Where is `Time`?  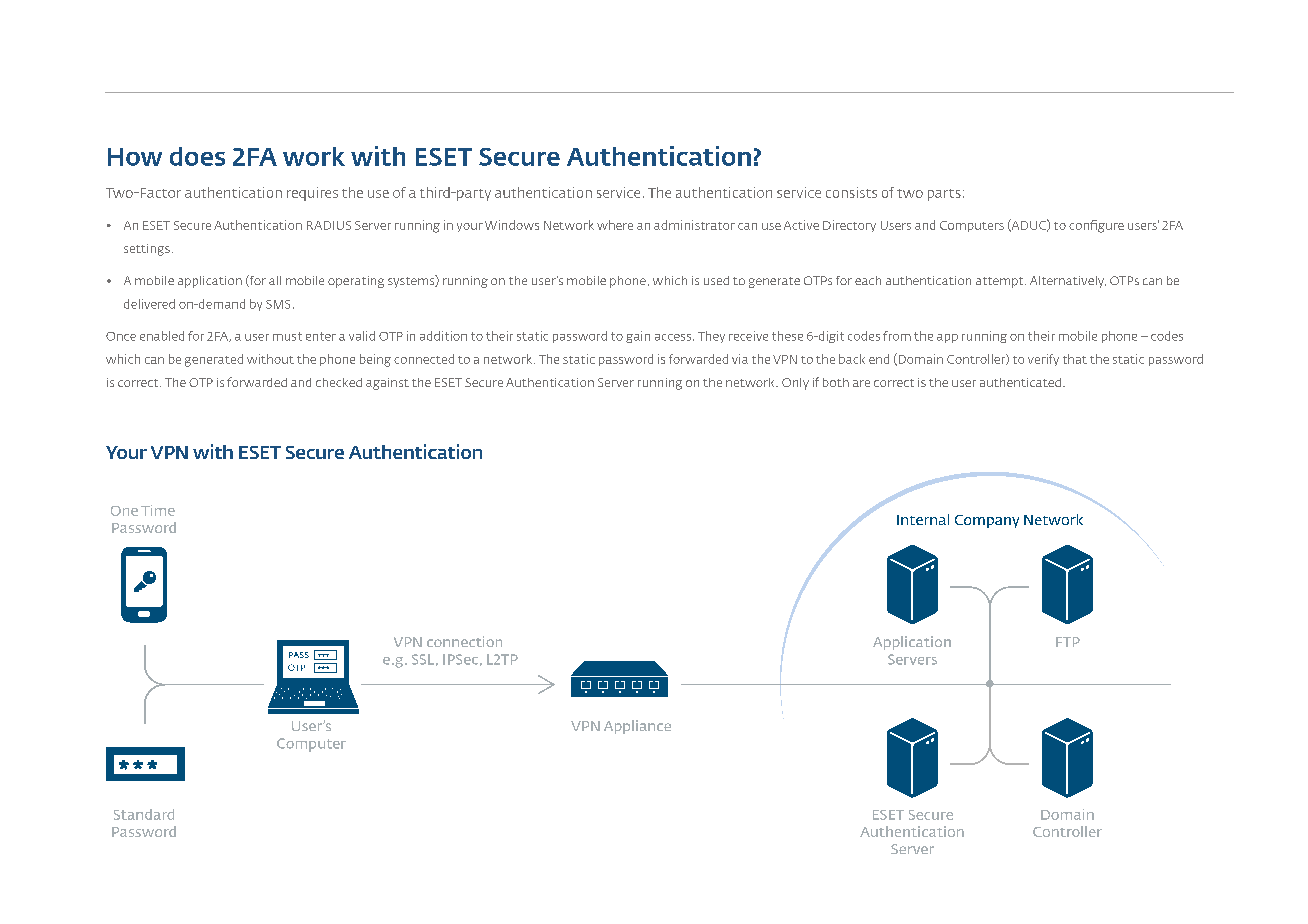 Time is located at coordinates (158, 510).
